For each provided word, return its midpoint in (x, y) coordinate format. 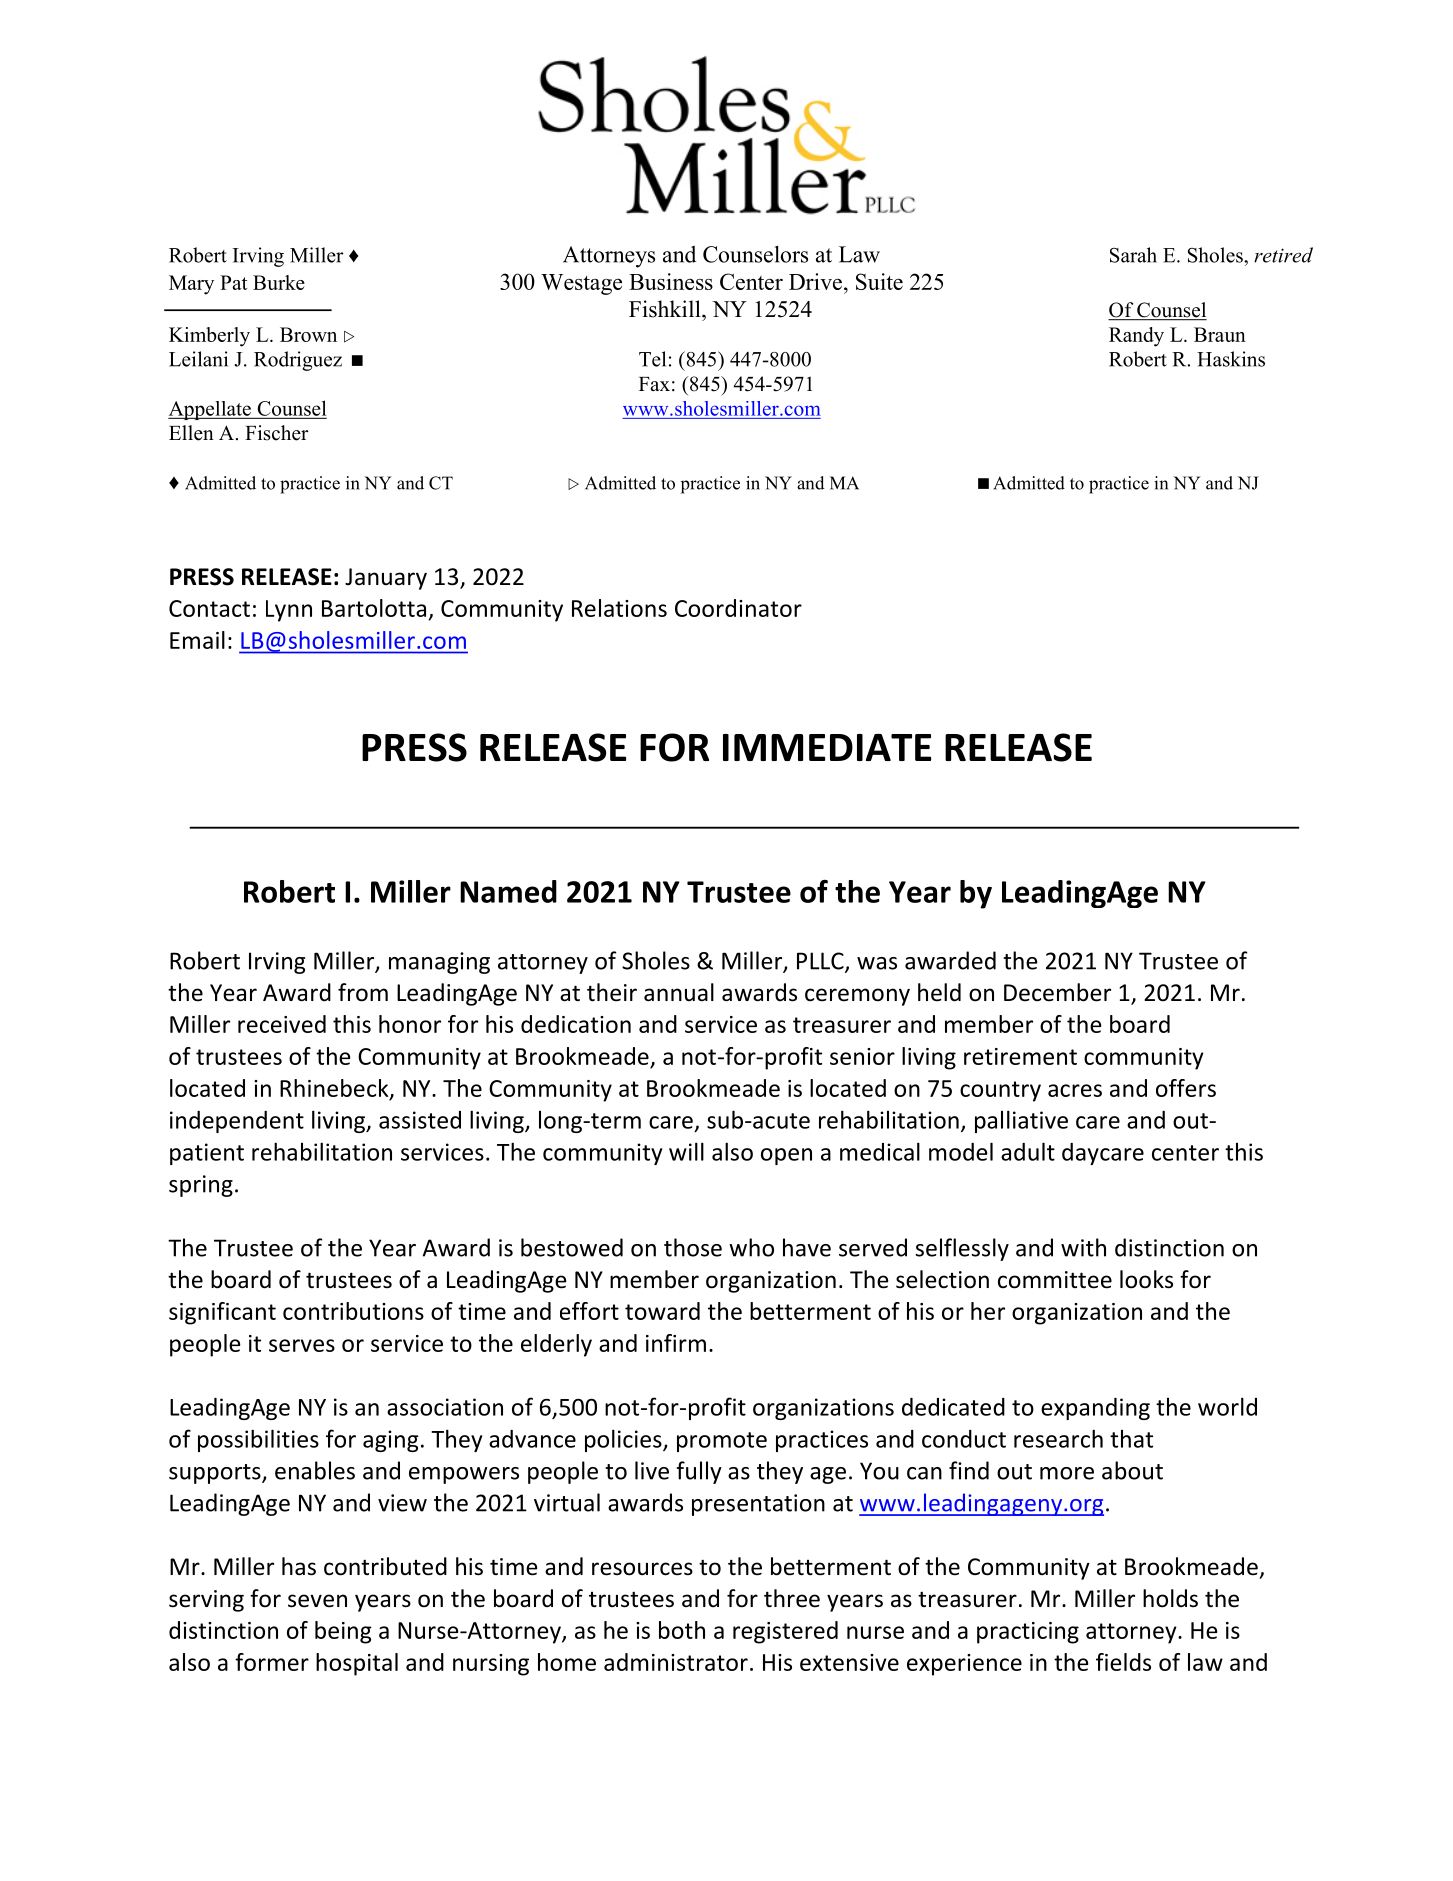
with (1083, 1247)
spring (201, 1186)
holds (1170, 1598)
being (343, 1632)
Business (671, 281)
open (786, 1156)
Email (197, 640)
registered (785, 1632)
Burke (279, 282)
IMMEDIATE (827, 747)
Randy (1136, 337)
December (1057, 992)
